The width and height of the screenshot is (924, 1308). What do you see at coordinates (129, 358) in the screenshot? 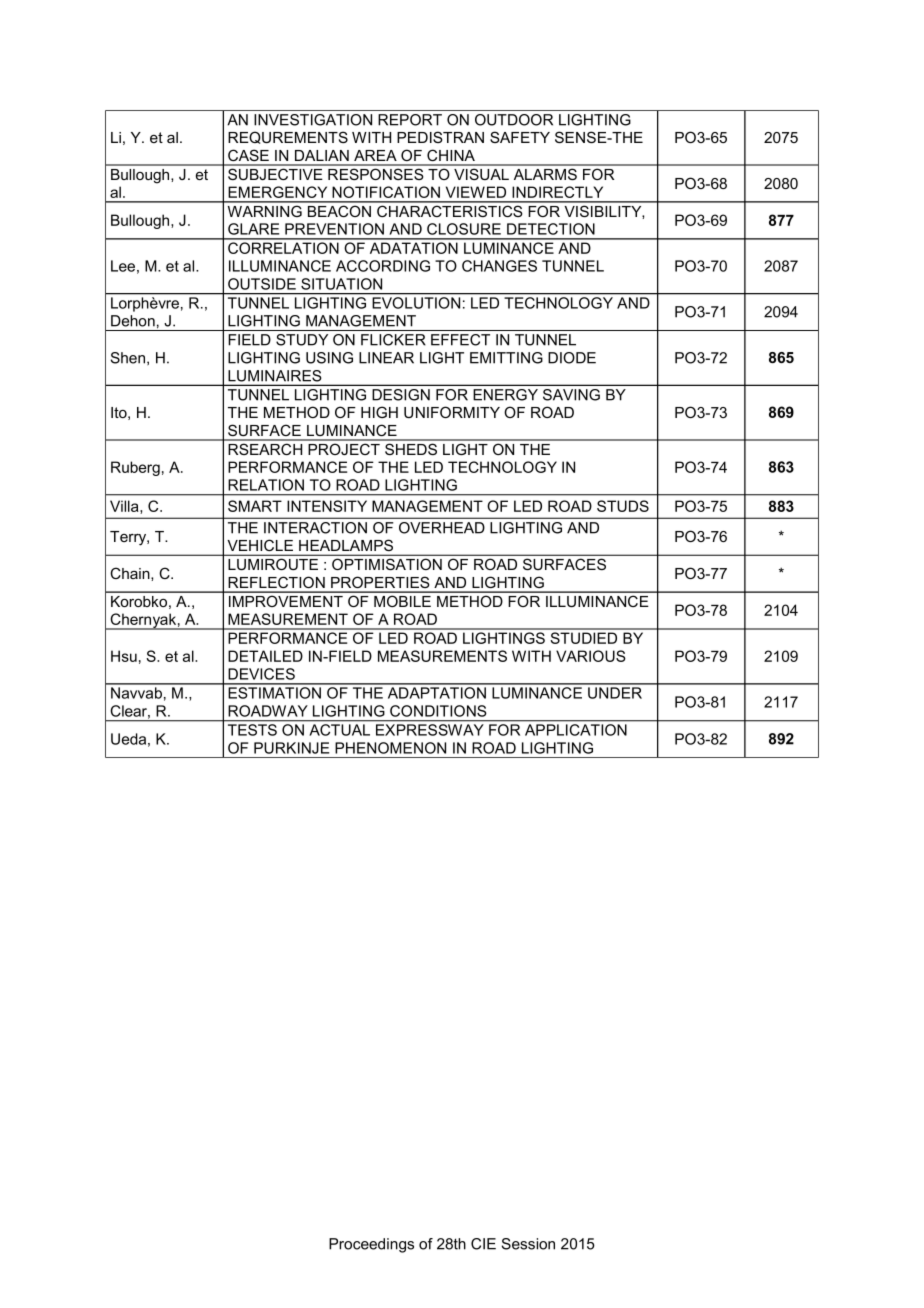
I see `Shen` at bounding box center [129, 358].
